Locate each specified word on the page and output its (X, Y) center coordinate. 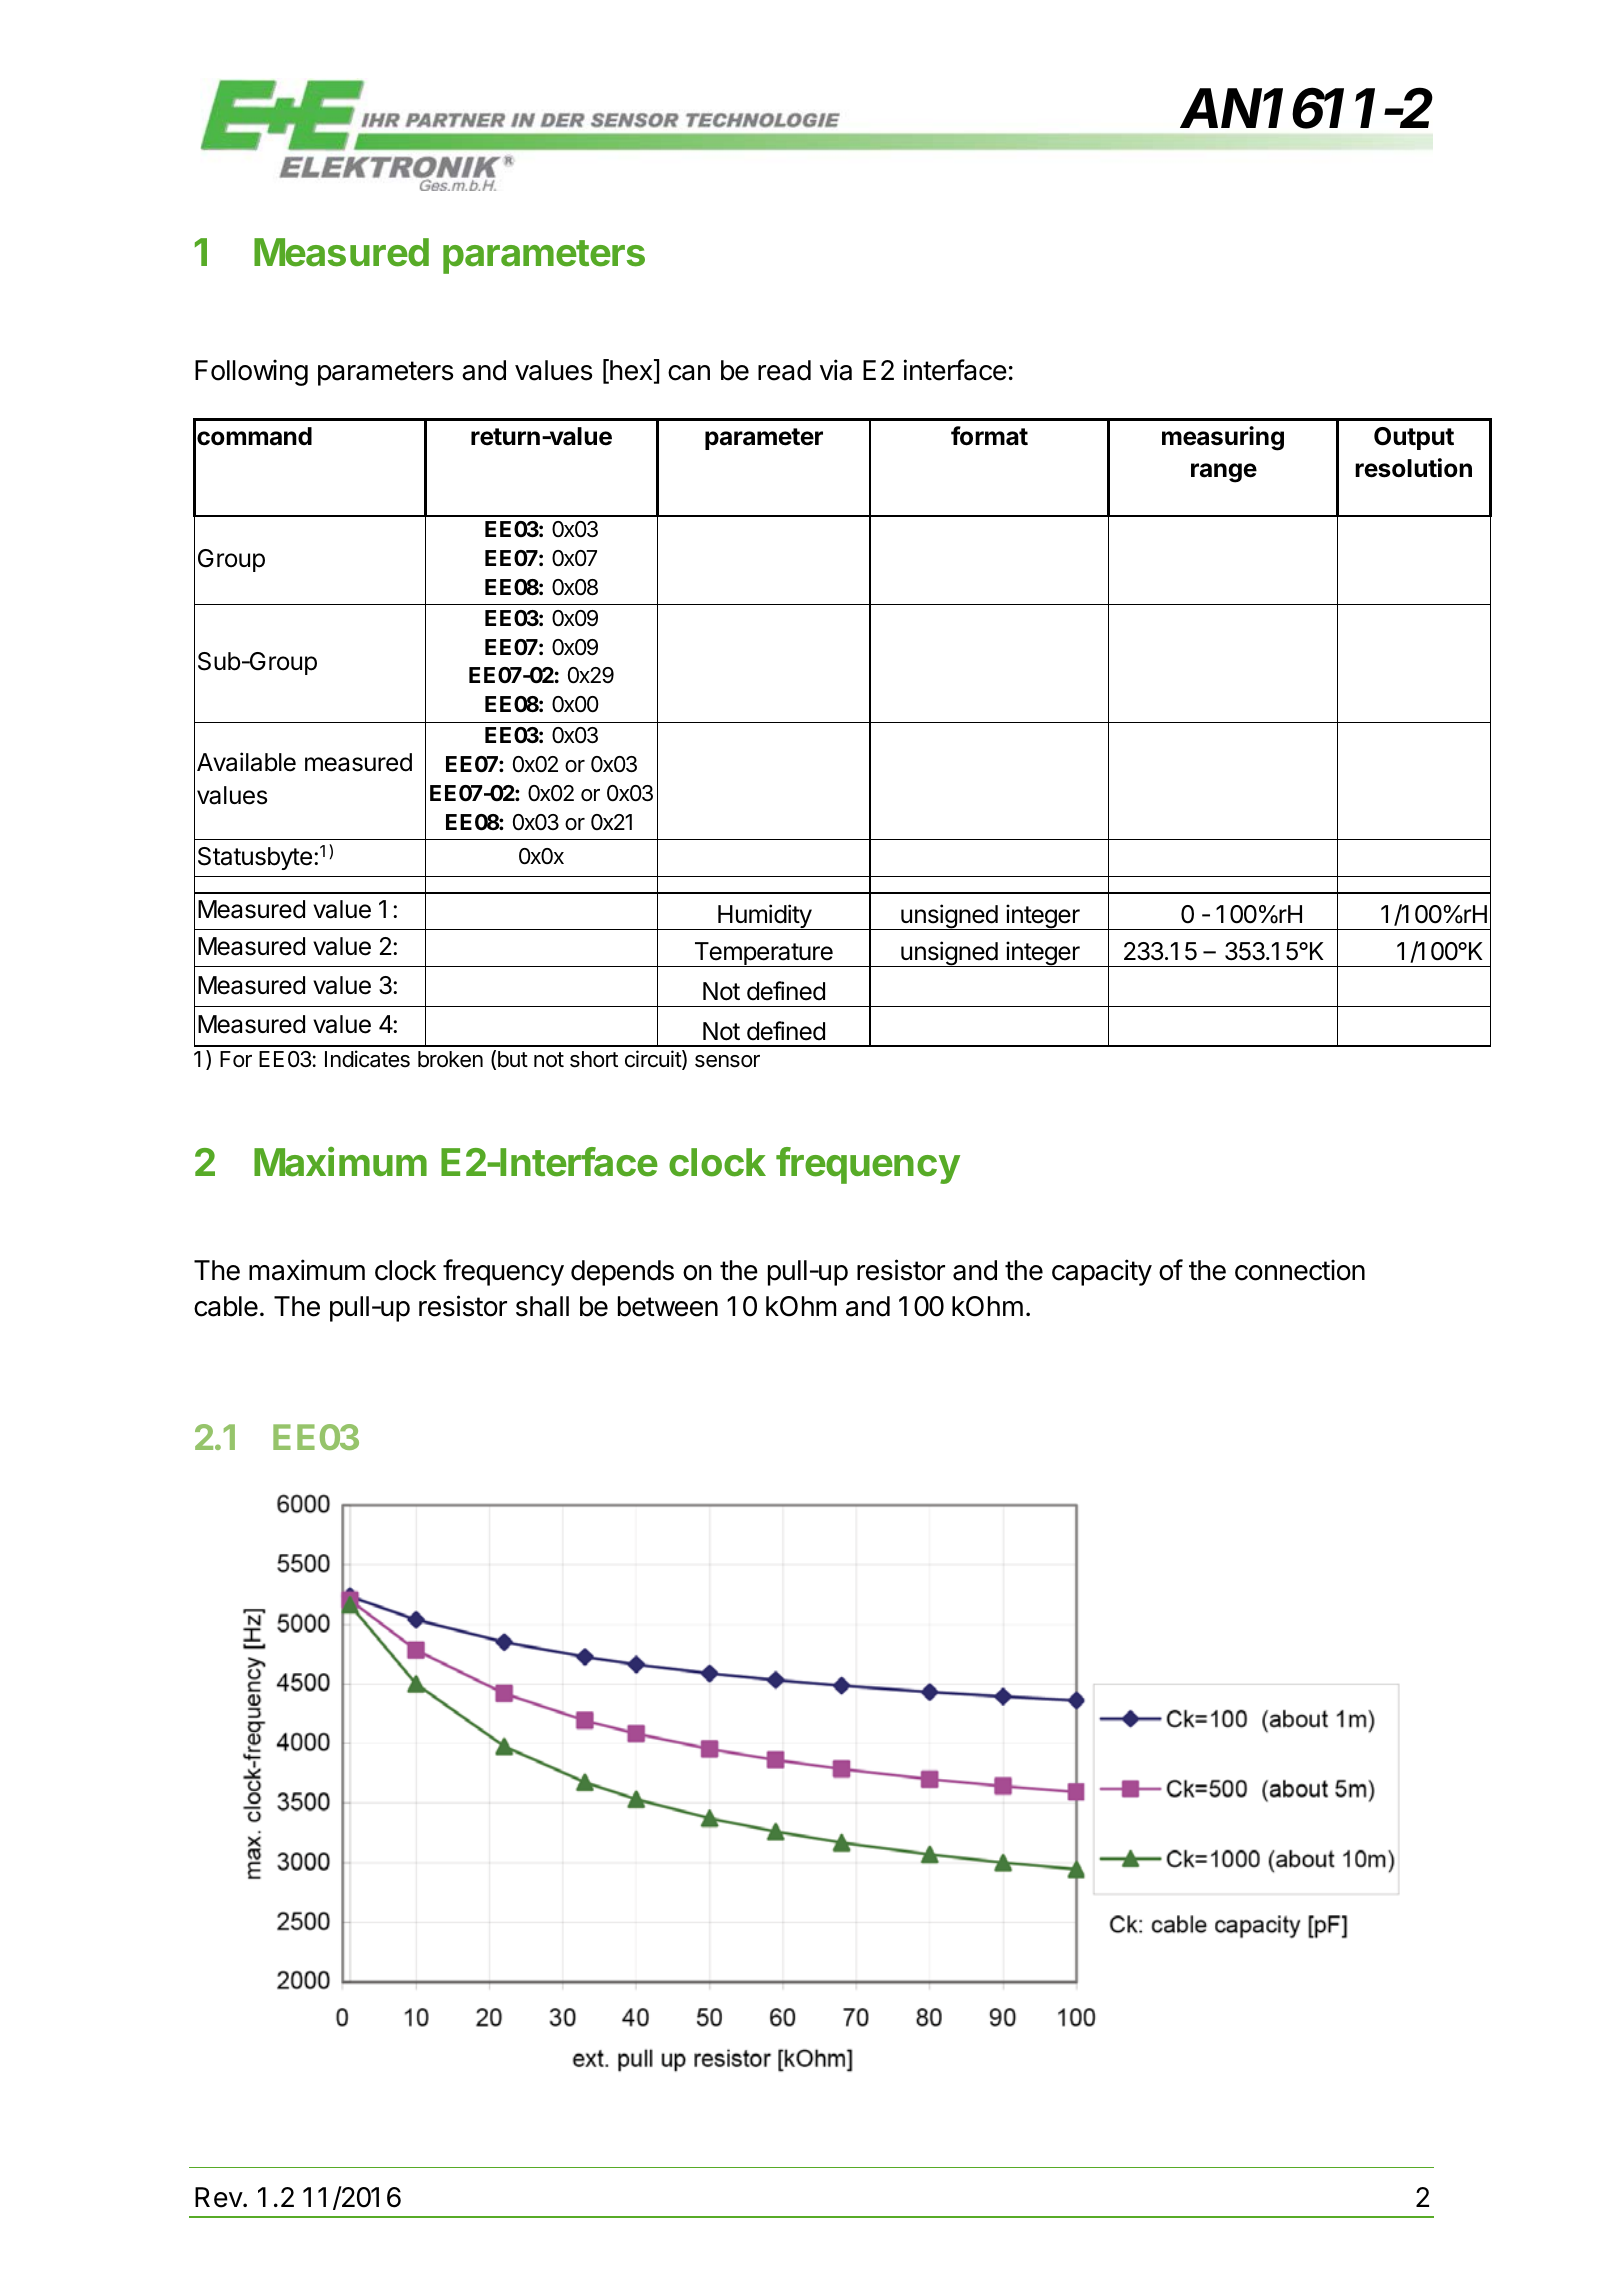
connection (1300, 1270)
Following (251, 372)
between (668, 1306)
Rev (219, 2197)
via (836, 370)
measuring (1223, 438)
